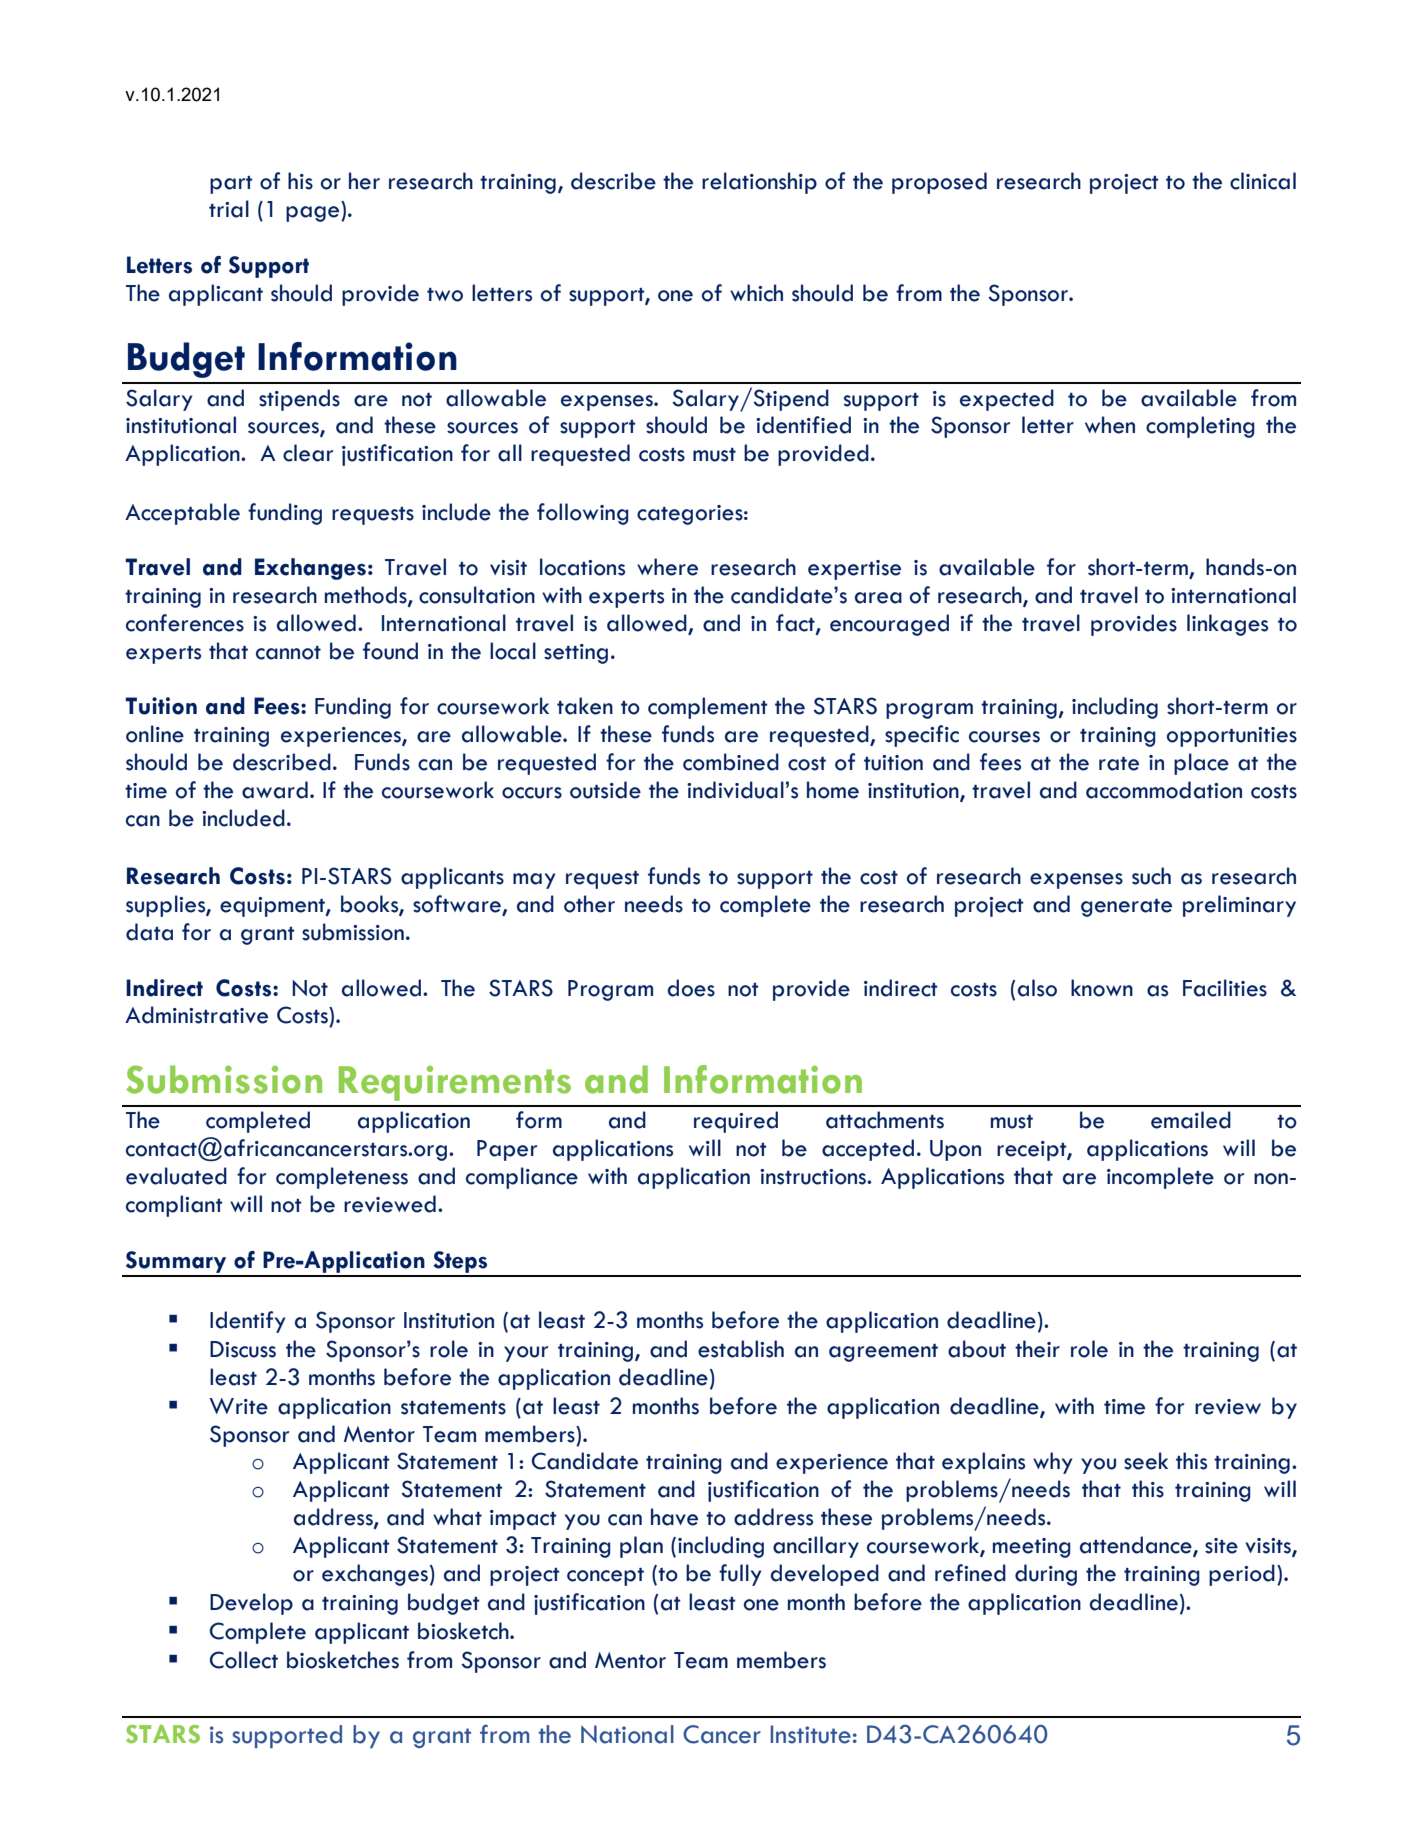 The width and height of the document is (1423, 1842). Describe the element at coordinates (244, 1660) in the document. I see `Collect` at that location.
